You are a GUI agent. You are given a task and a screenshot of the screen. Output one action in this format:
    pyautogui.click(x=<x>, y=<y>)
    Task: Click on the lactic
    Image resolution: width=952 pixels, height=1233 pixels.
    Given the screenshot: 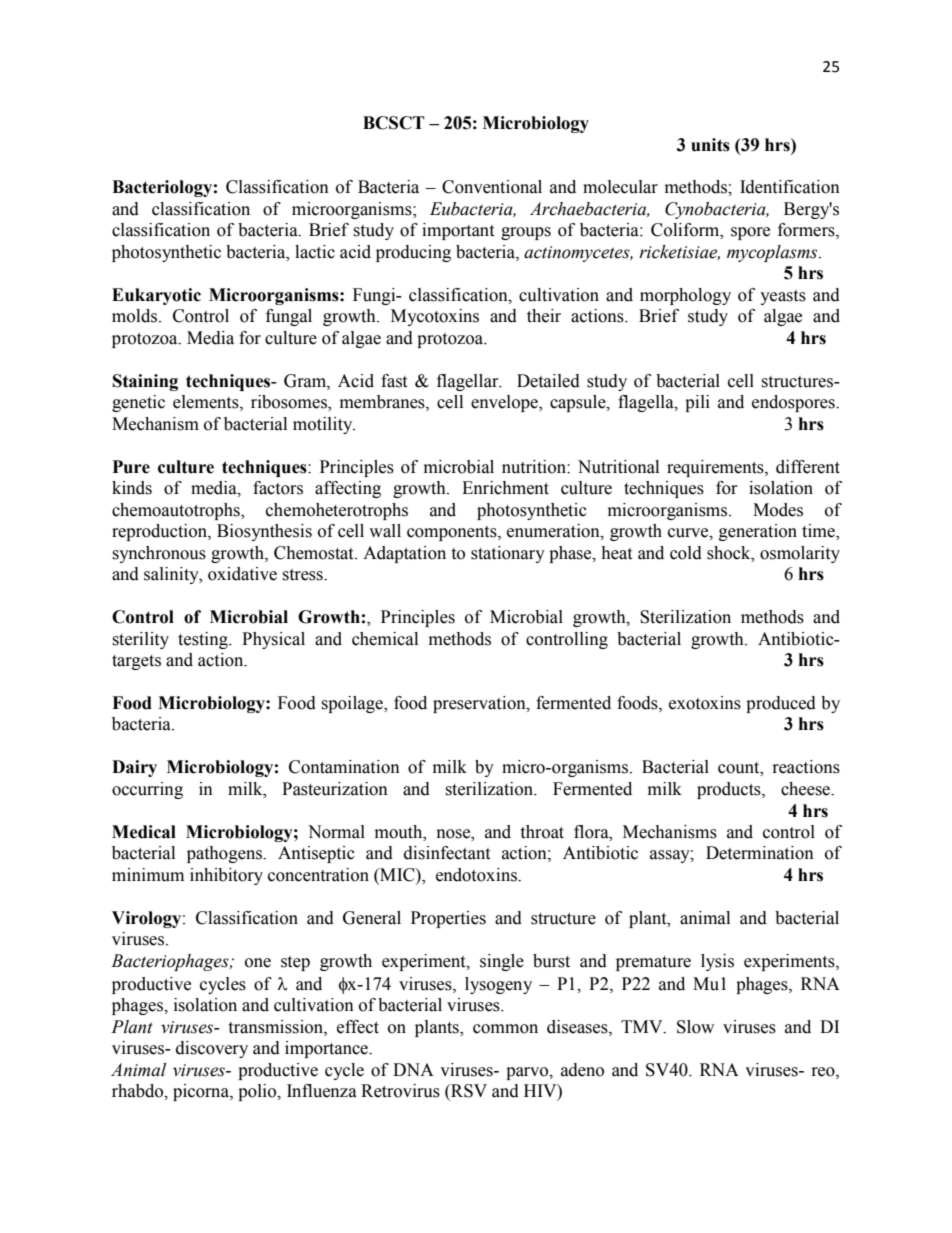 What is the action you would take?
    pyautogui.click(x=315, y=252)
